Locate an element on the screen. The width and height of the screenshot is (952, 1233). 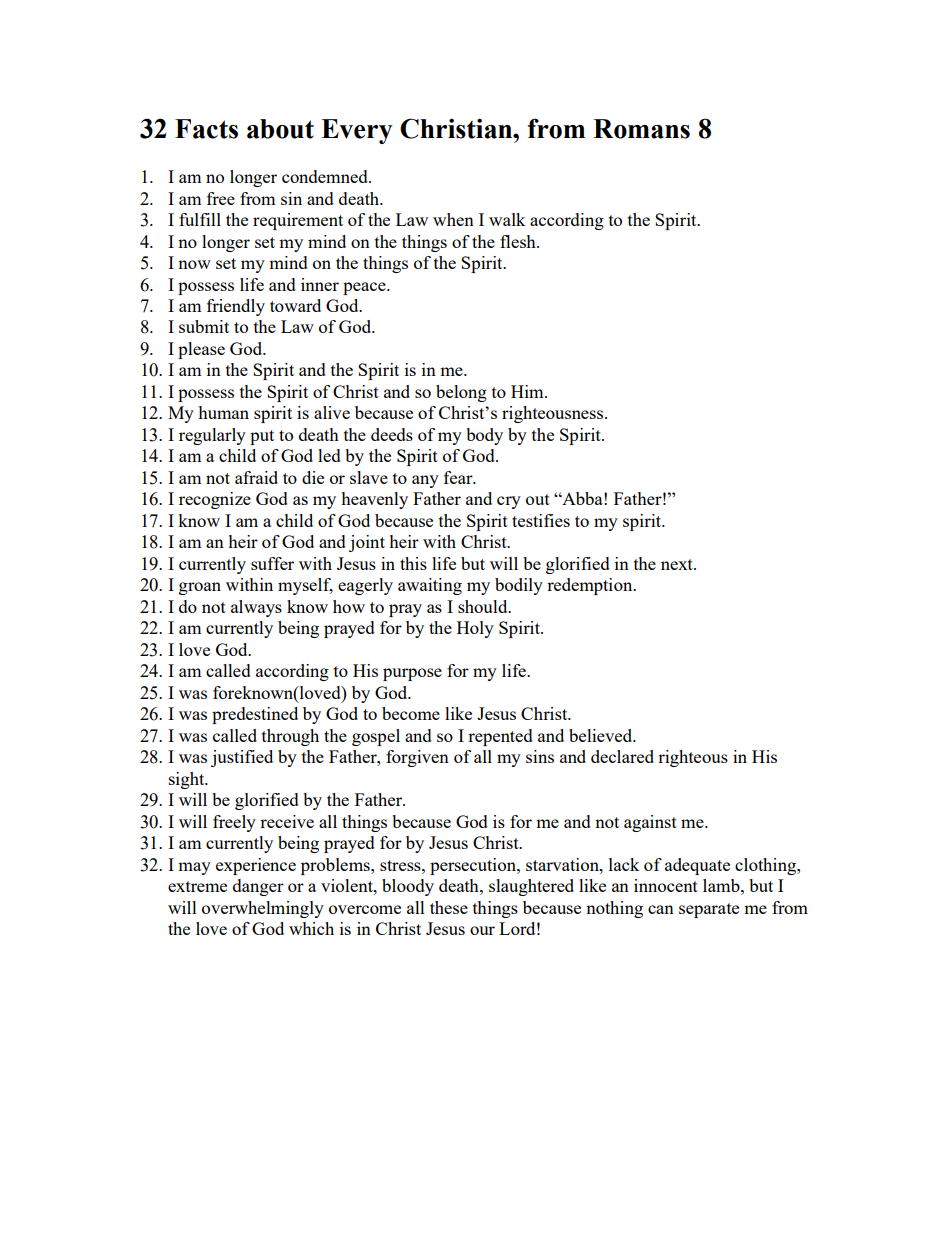
overwhelmingly is located at coordinates (263, 909).
